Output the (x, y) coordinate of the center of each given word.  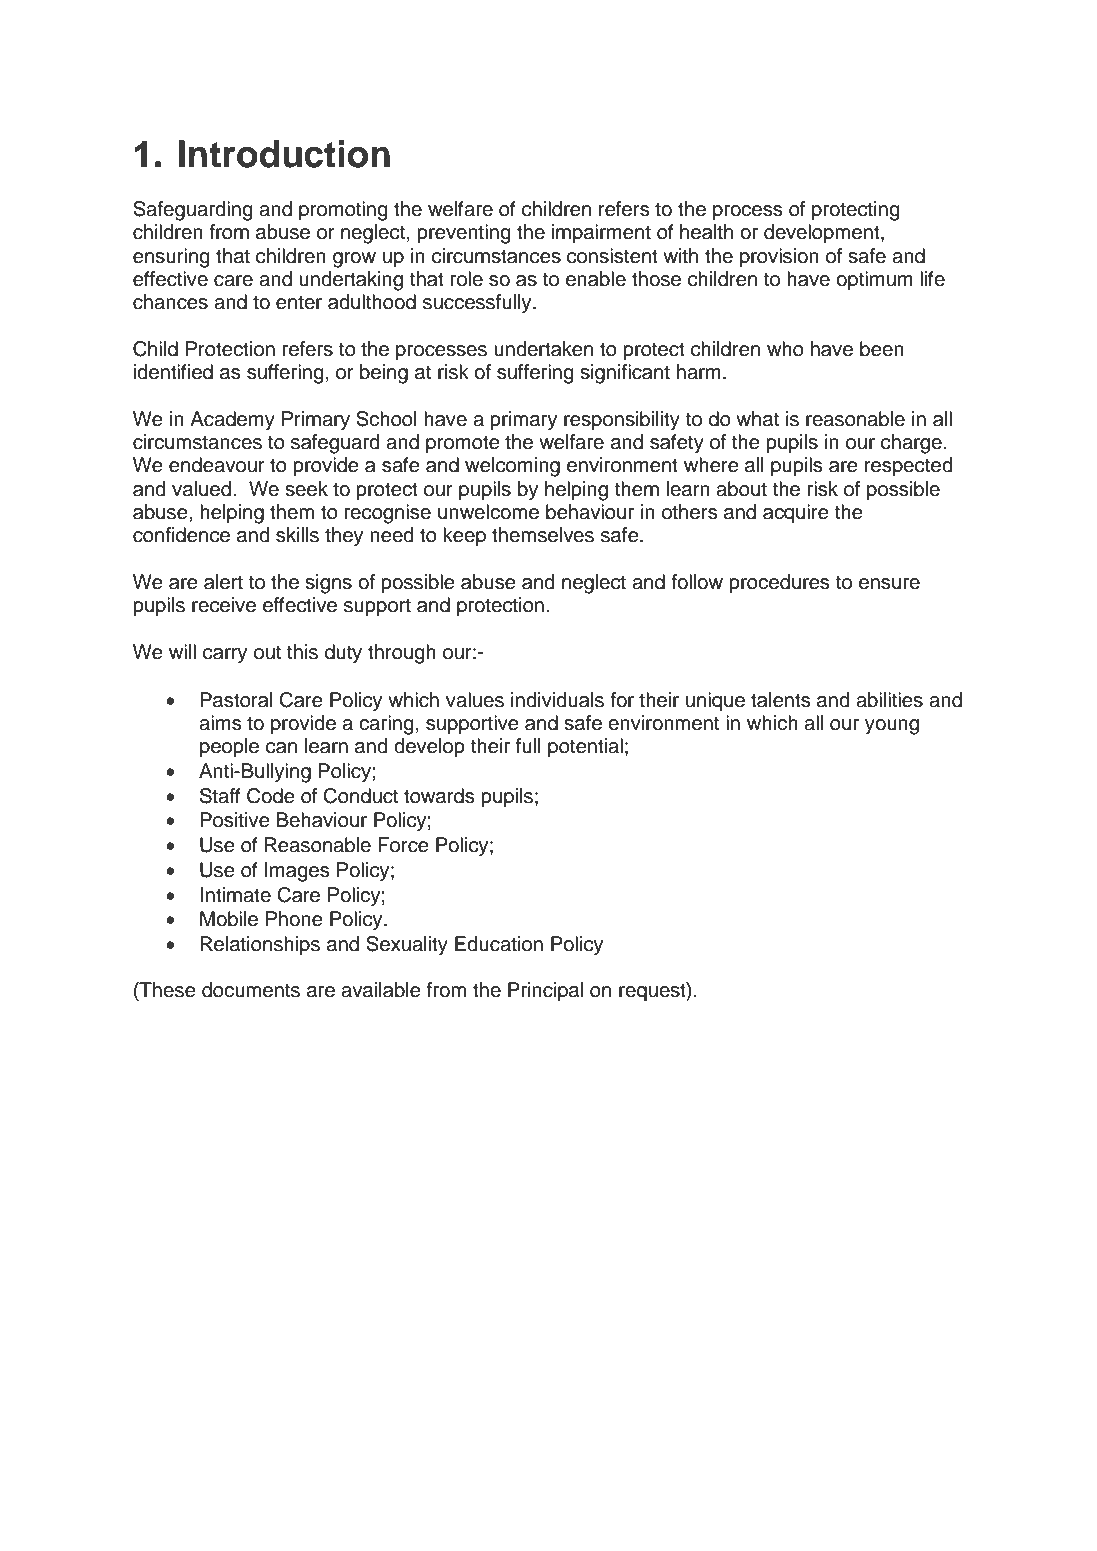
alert (223, 582)
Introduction (284, 154)
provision (779, 258)
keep (464, 537)
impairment (601, 234)
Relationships (260, 946)
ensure (889, 584)
